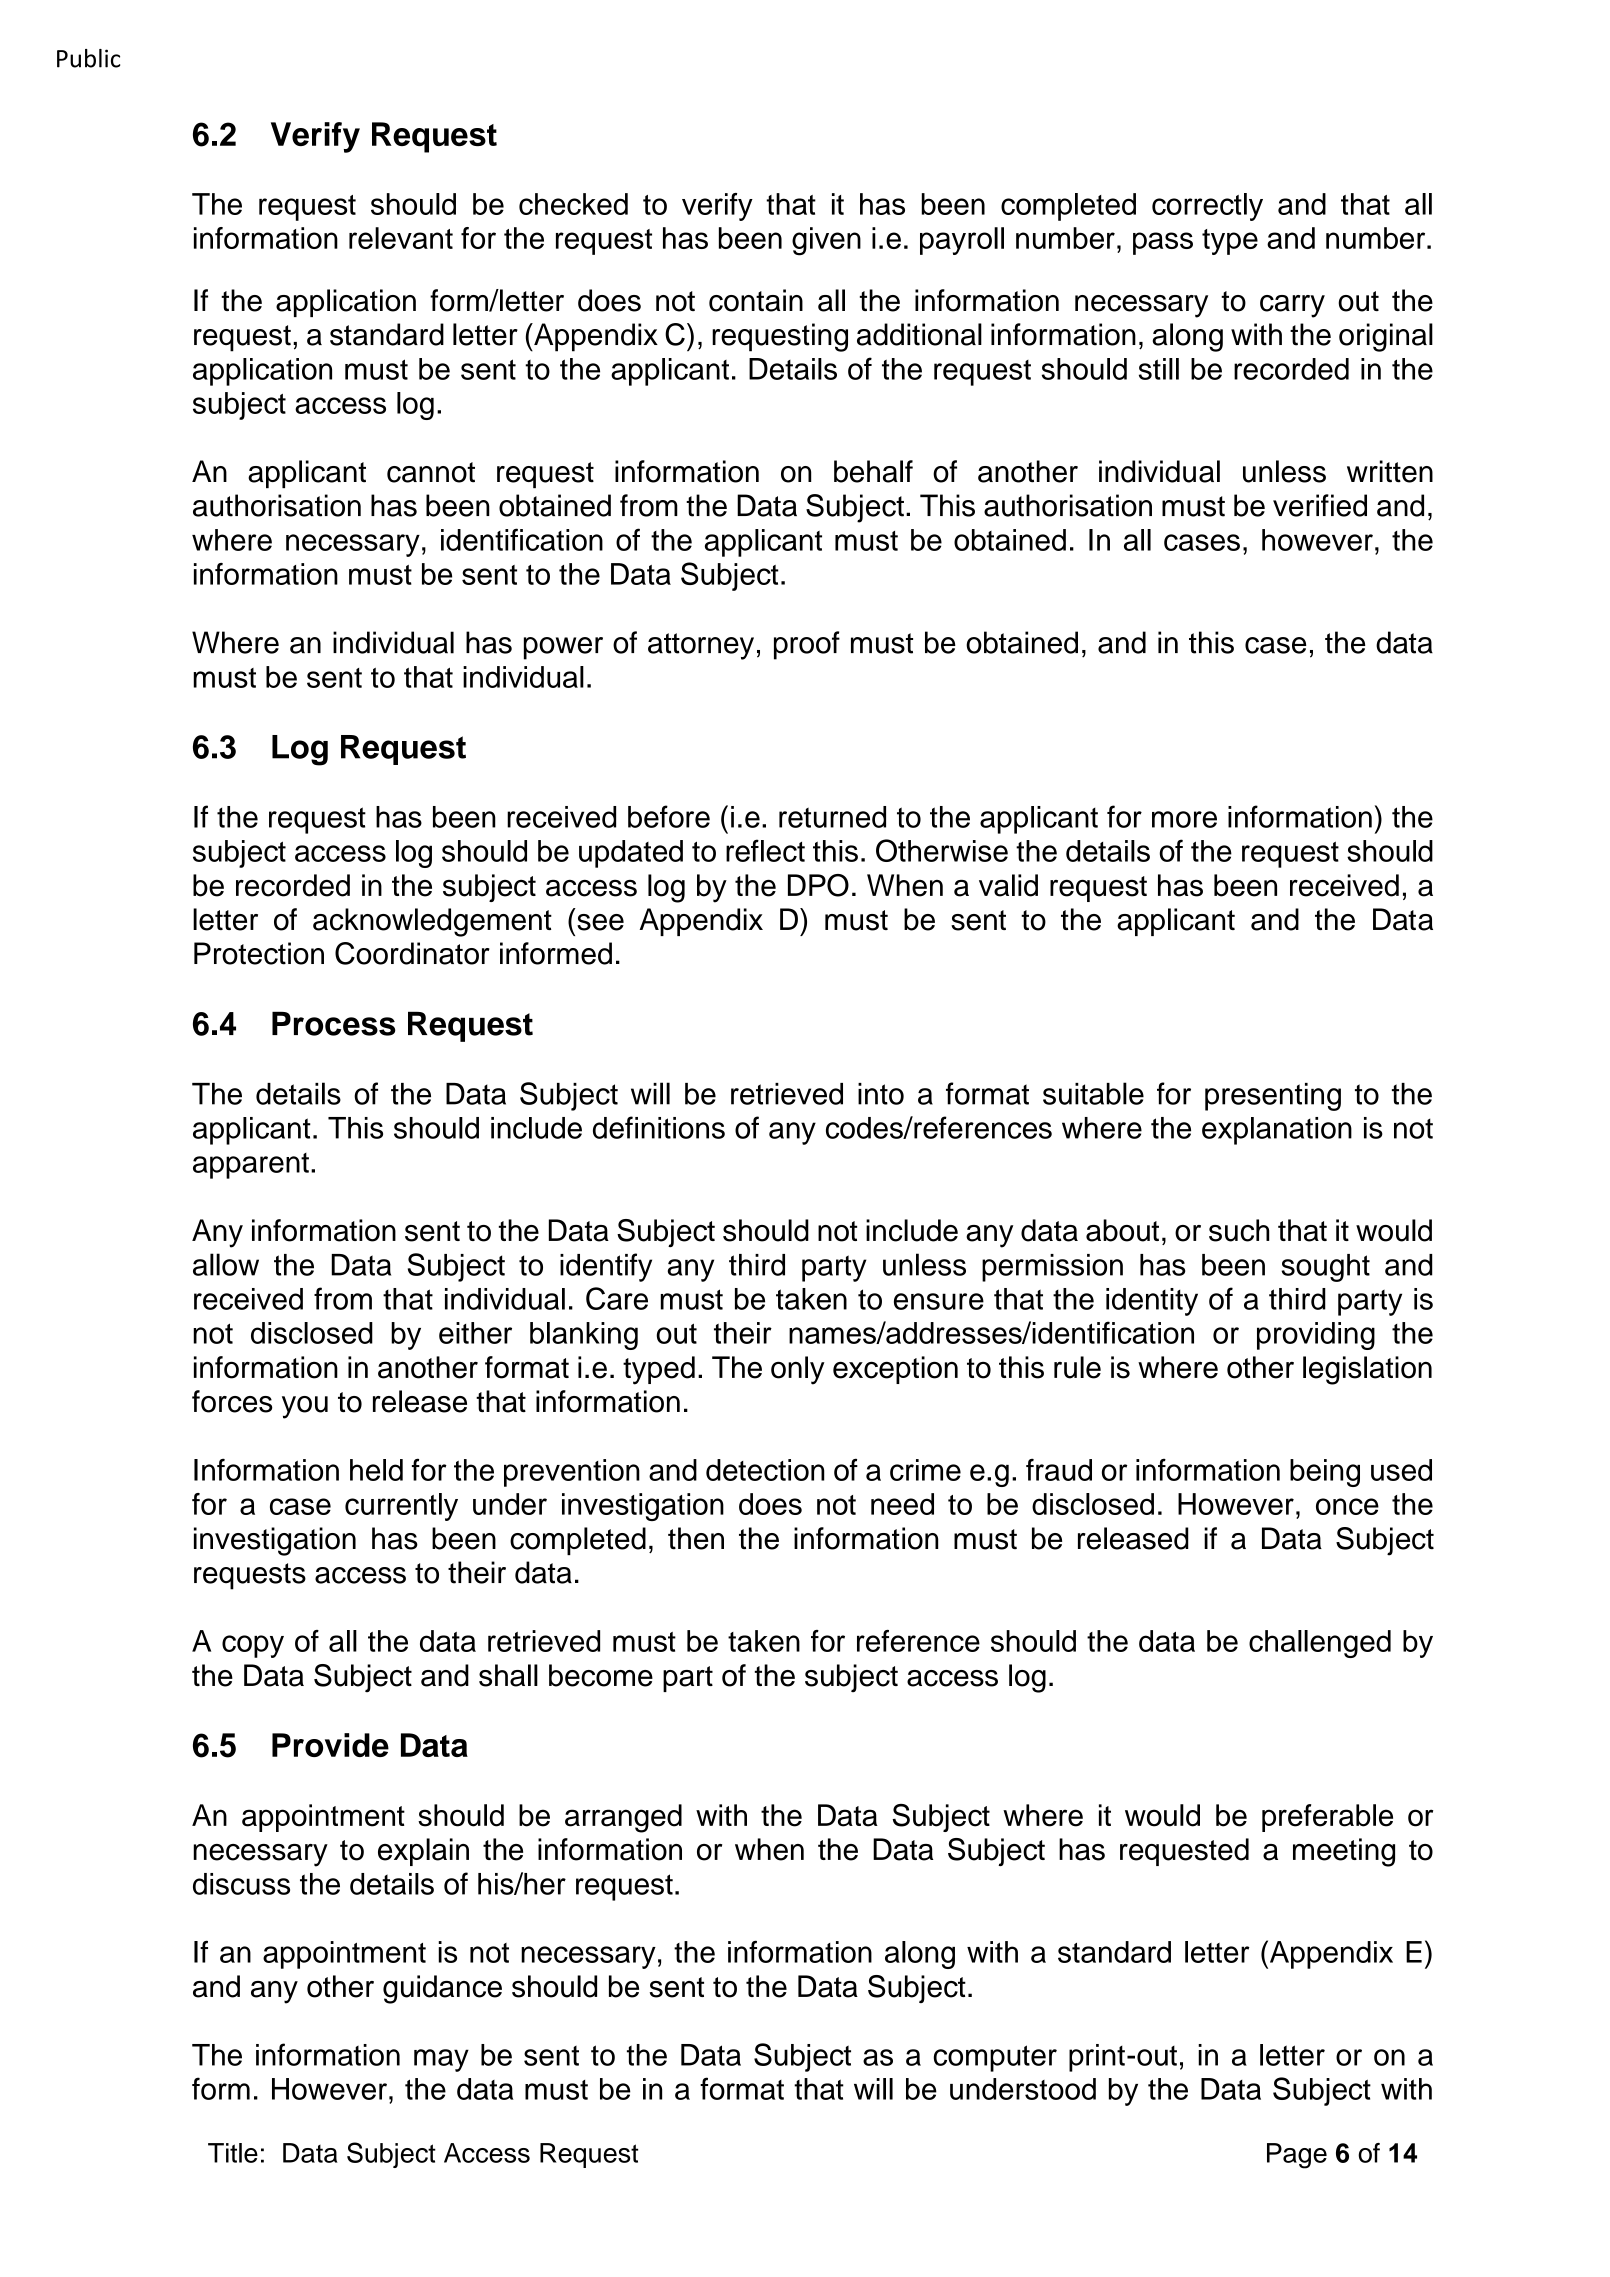 The width and height of the screenshot is (1610, 2277). What do you see at coordinates (88, 58) in the screenshot?
I see `Public` at bounding box center [88, 58].
